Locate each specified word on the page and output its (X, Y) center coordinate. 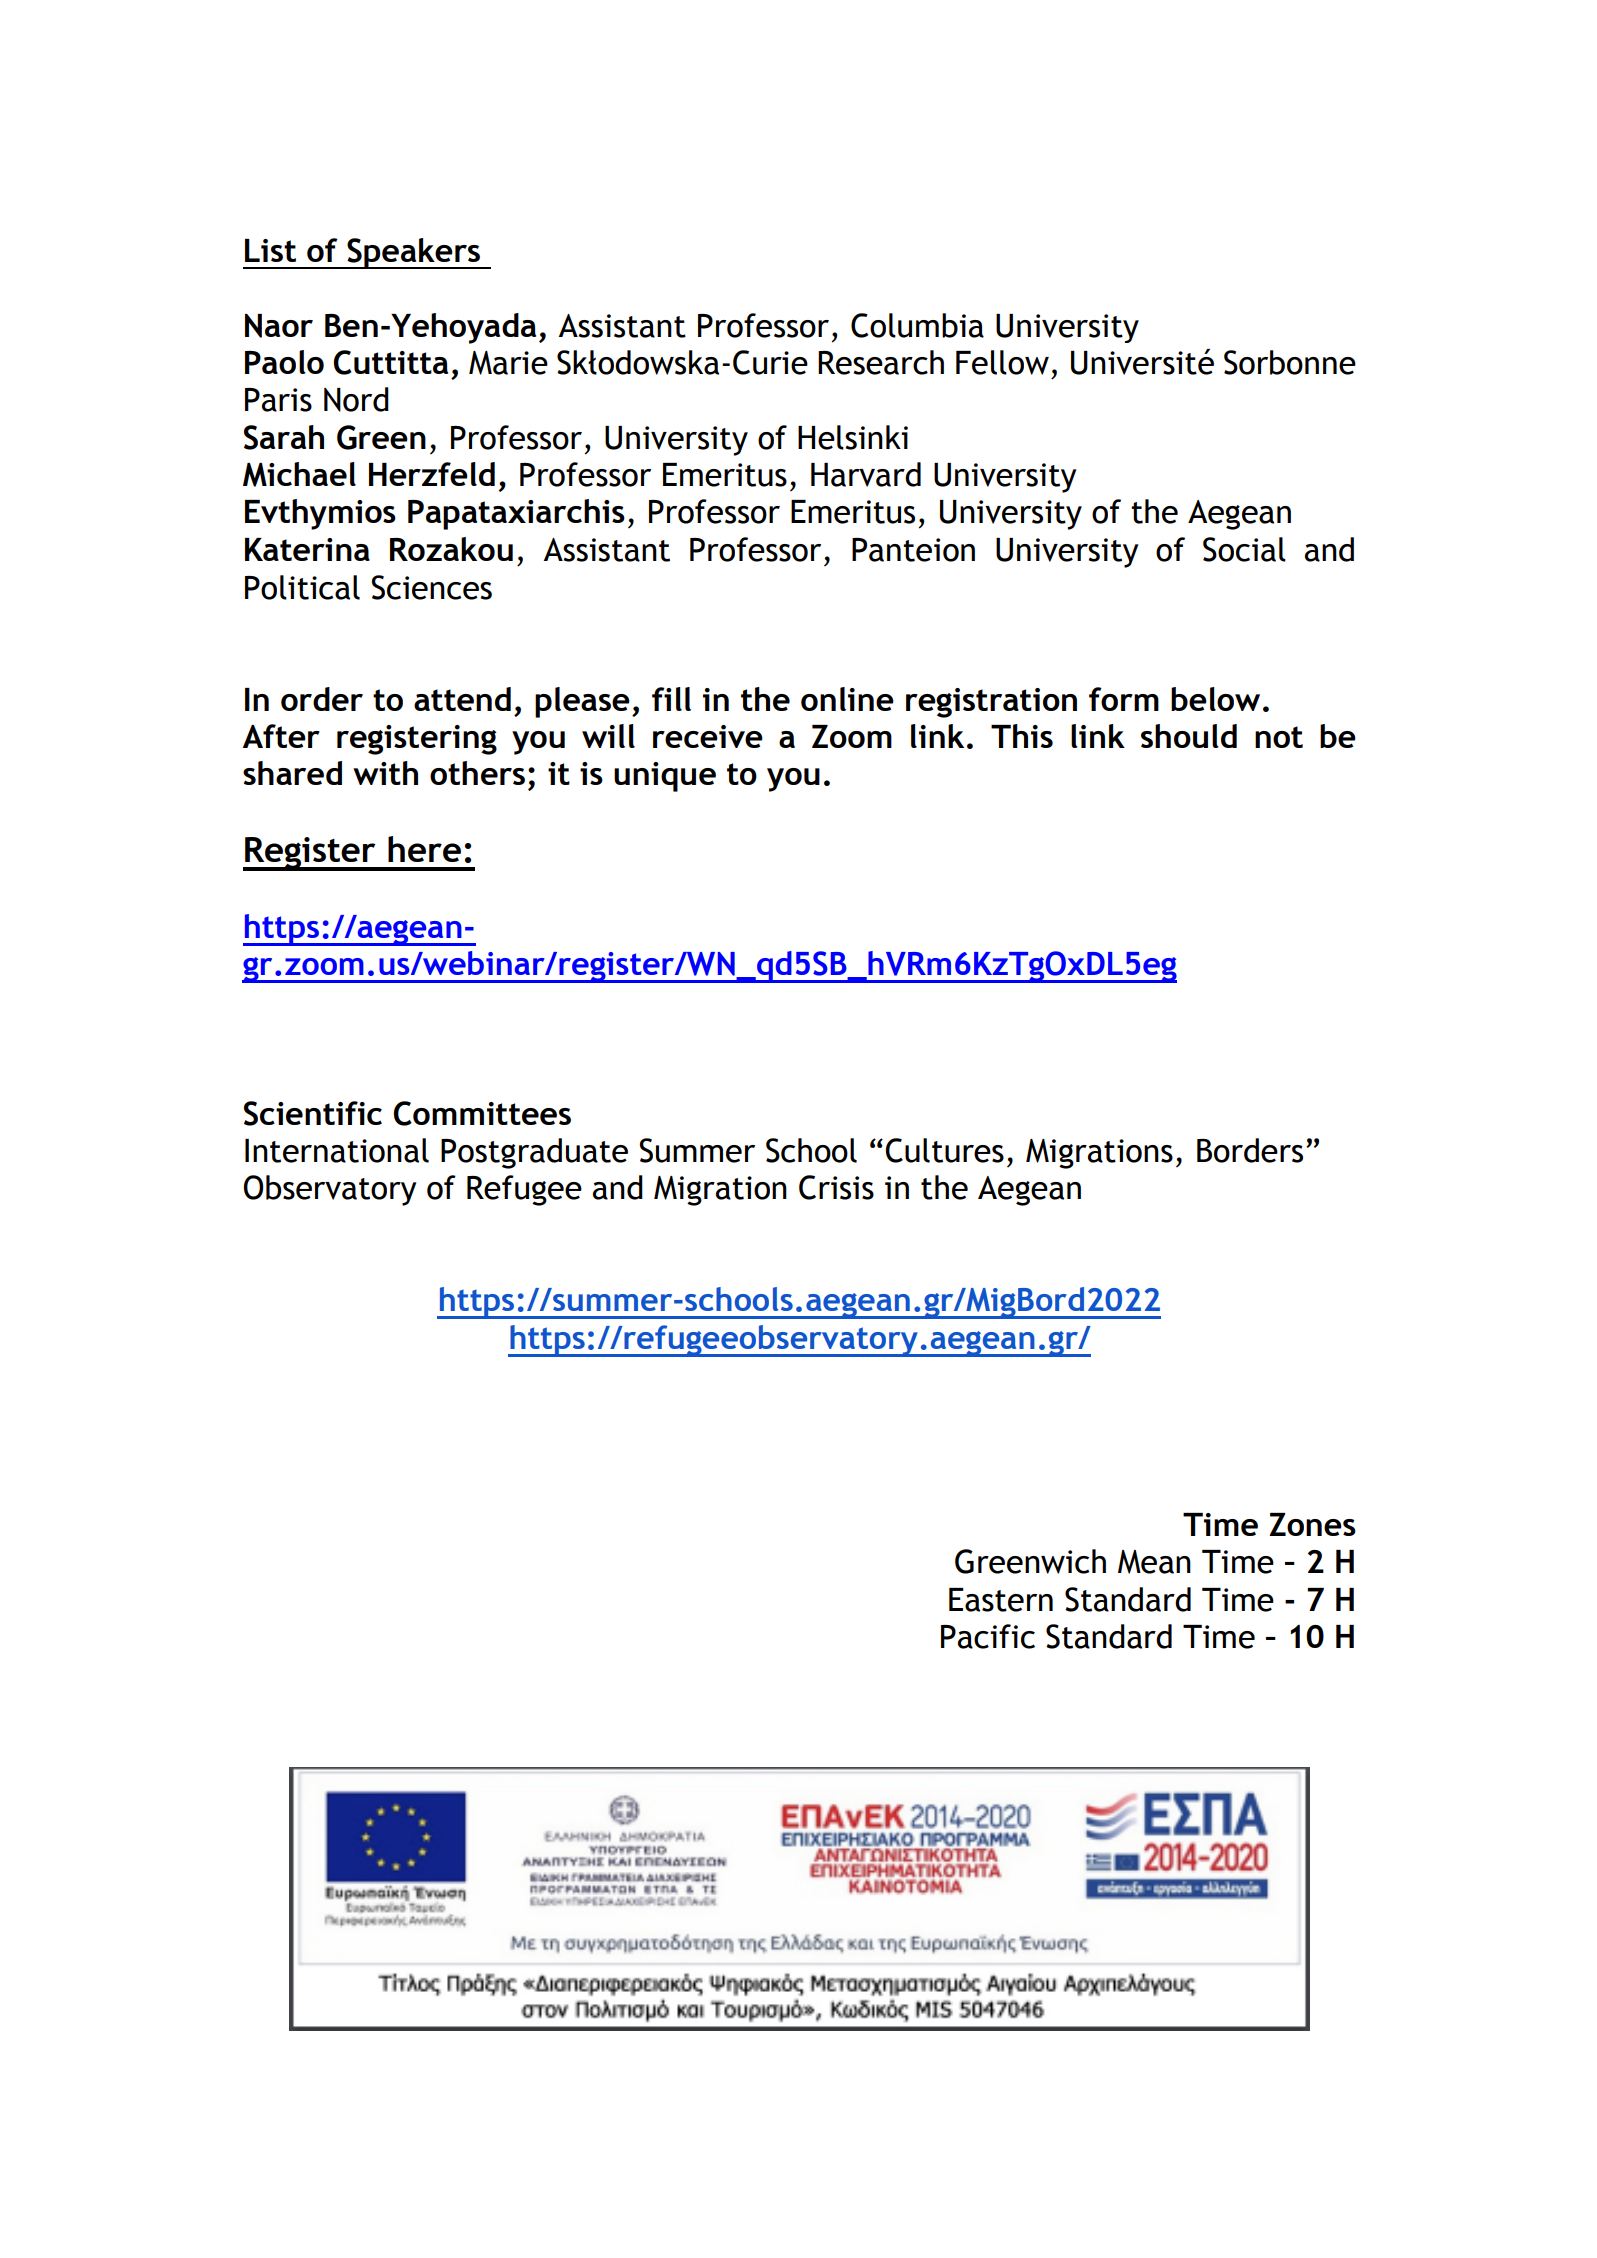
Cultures (944, 1150)
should (1189, 736)
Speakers (413, 253)
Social (1244, 549)
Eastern (1001, 1600)
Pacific (988, 1636)
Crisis (836, 1187)
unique (665, 777)
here (424, 849)
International (337, 1150)
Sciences (432, 587)
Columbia (917, 325)
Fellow (1002, 362)
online (847, 699)
